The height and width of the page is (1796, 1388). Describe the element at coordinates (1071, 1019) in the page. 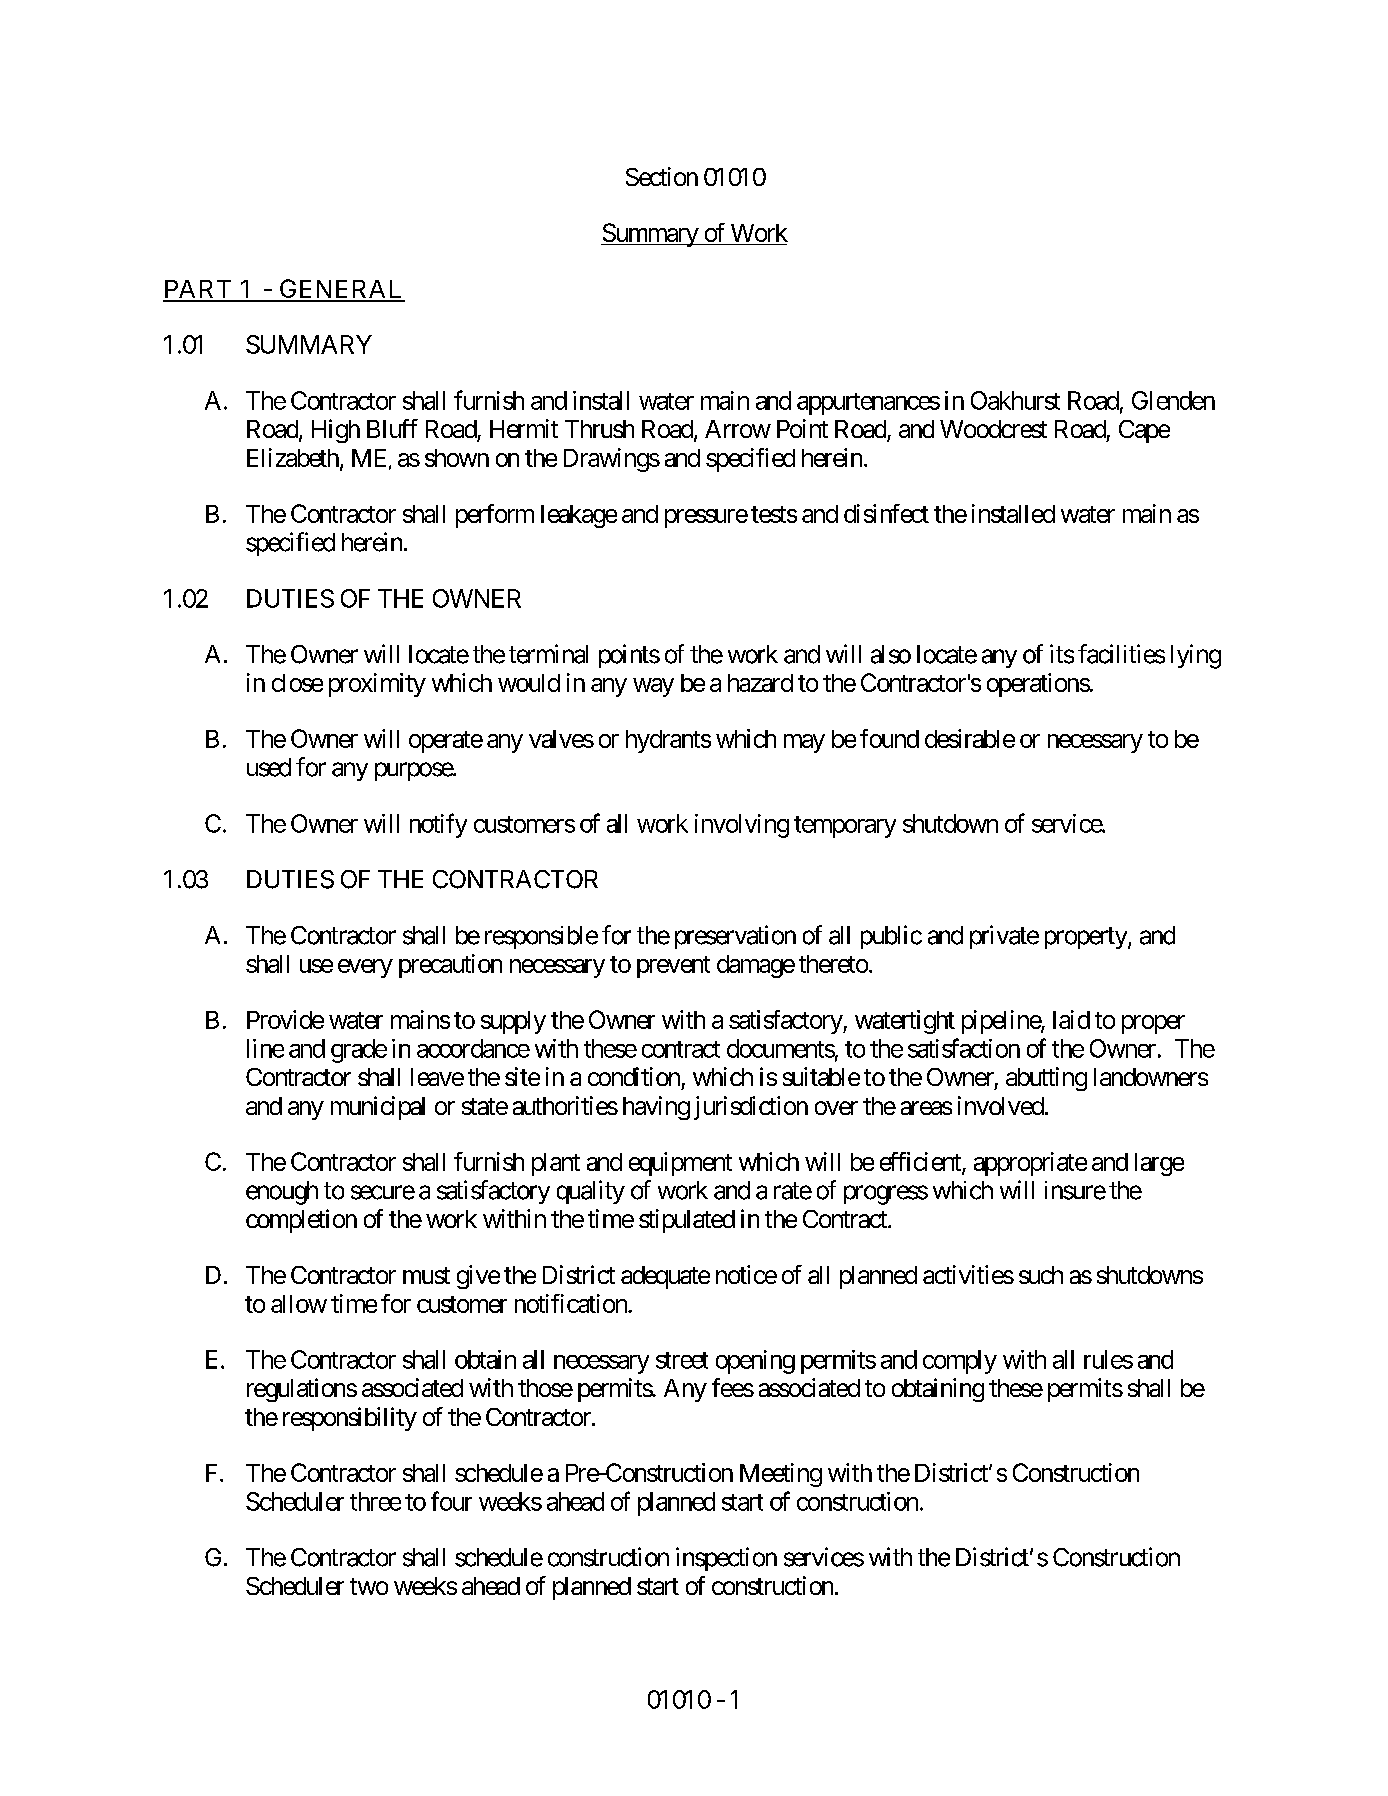

I see `laid` at that location.
